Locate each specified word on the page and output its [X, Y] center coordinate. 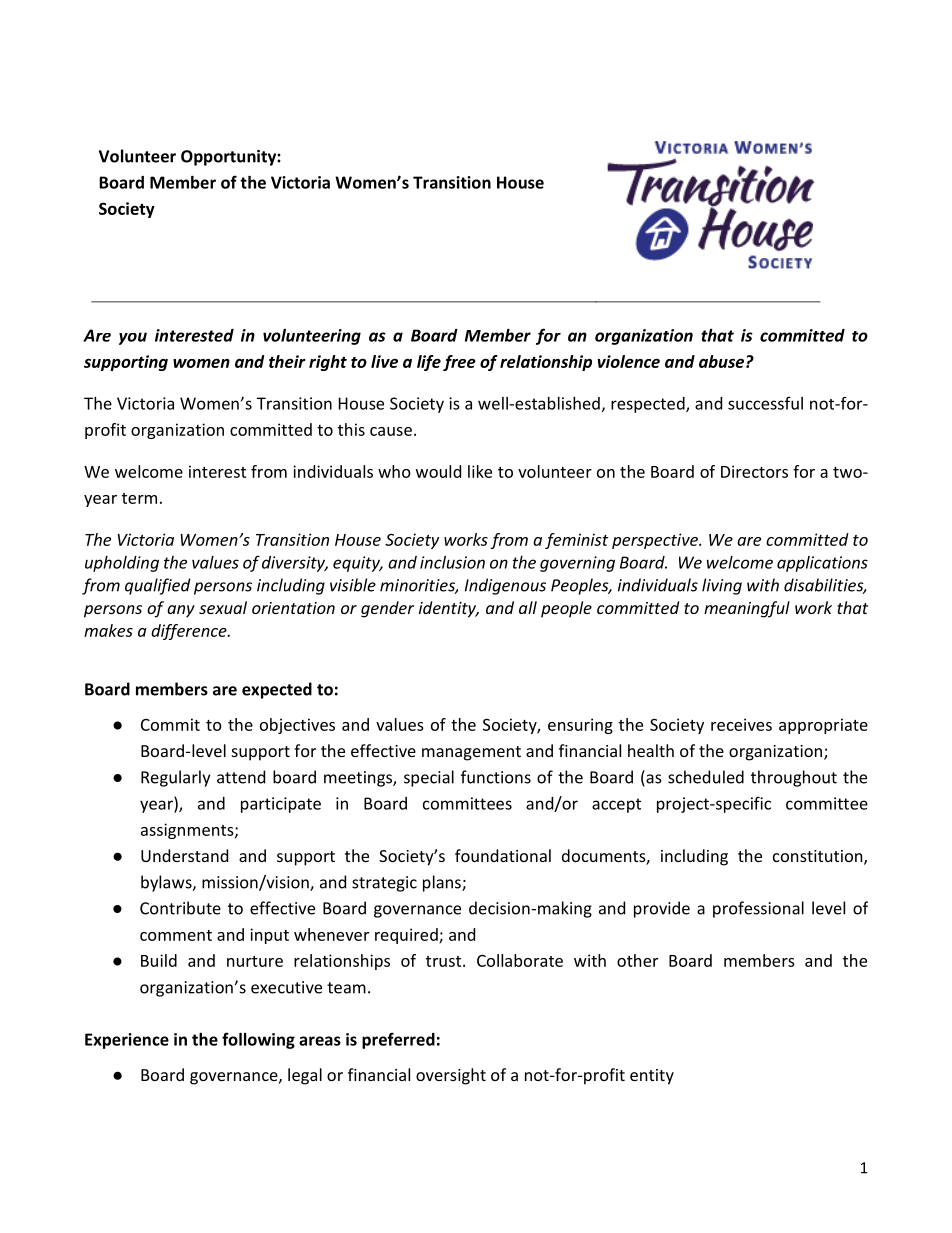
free [459, 363]
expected [277, 690]
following [258, 1040]
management [471, 753]
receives [741, 724]
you [133, 338]
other [637, 960]
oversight [451, 1076]
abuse [723, 361]
